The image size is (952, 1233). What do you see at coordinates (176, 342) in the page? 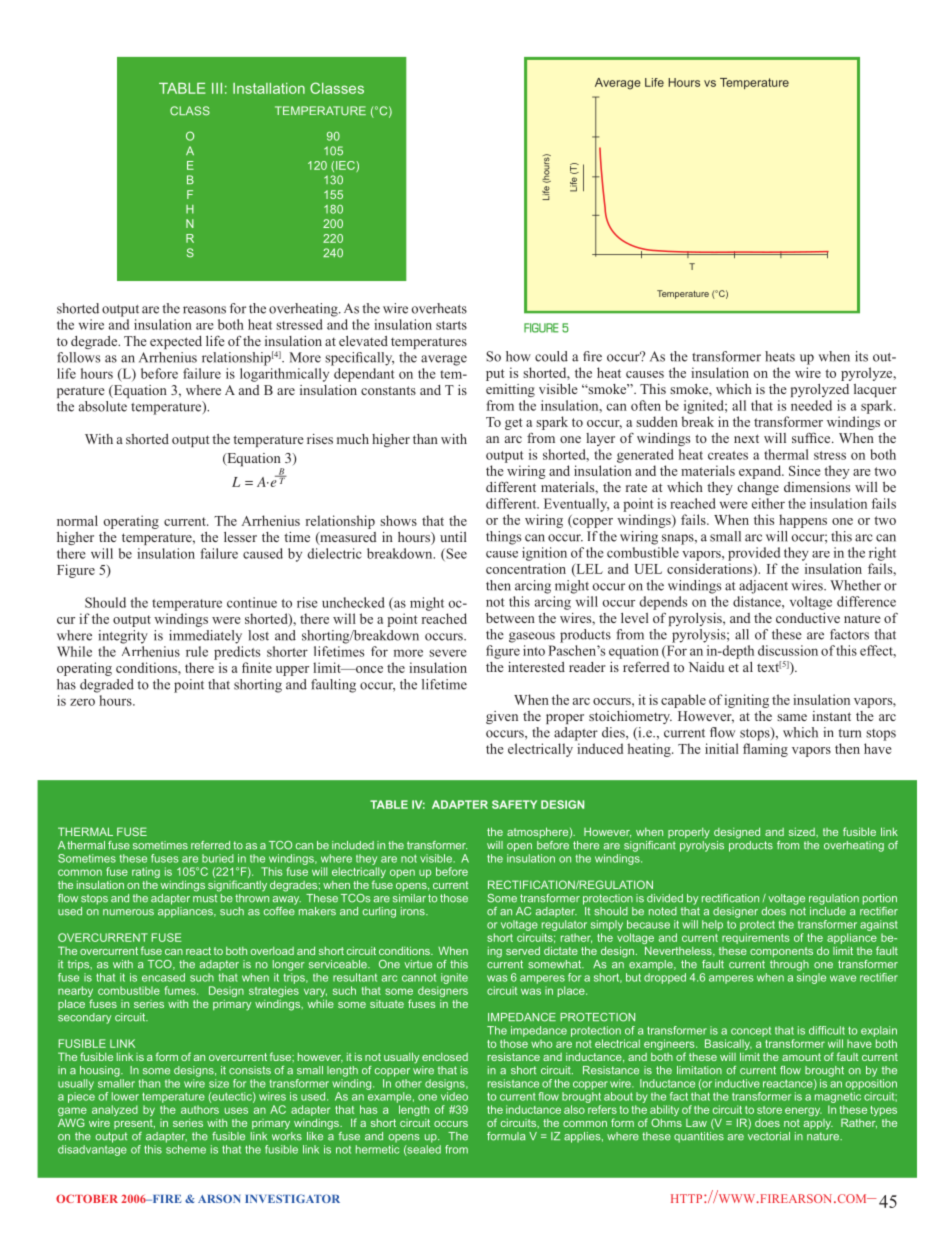
I see `expected` at bounding box center [176, 342].
